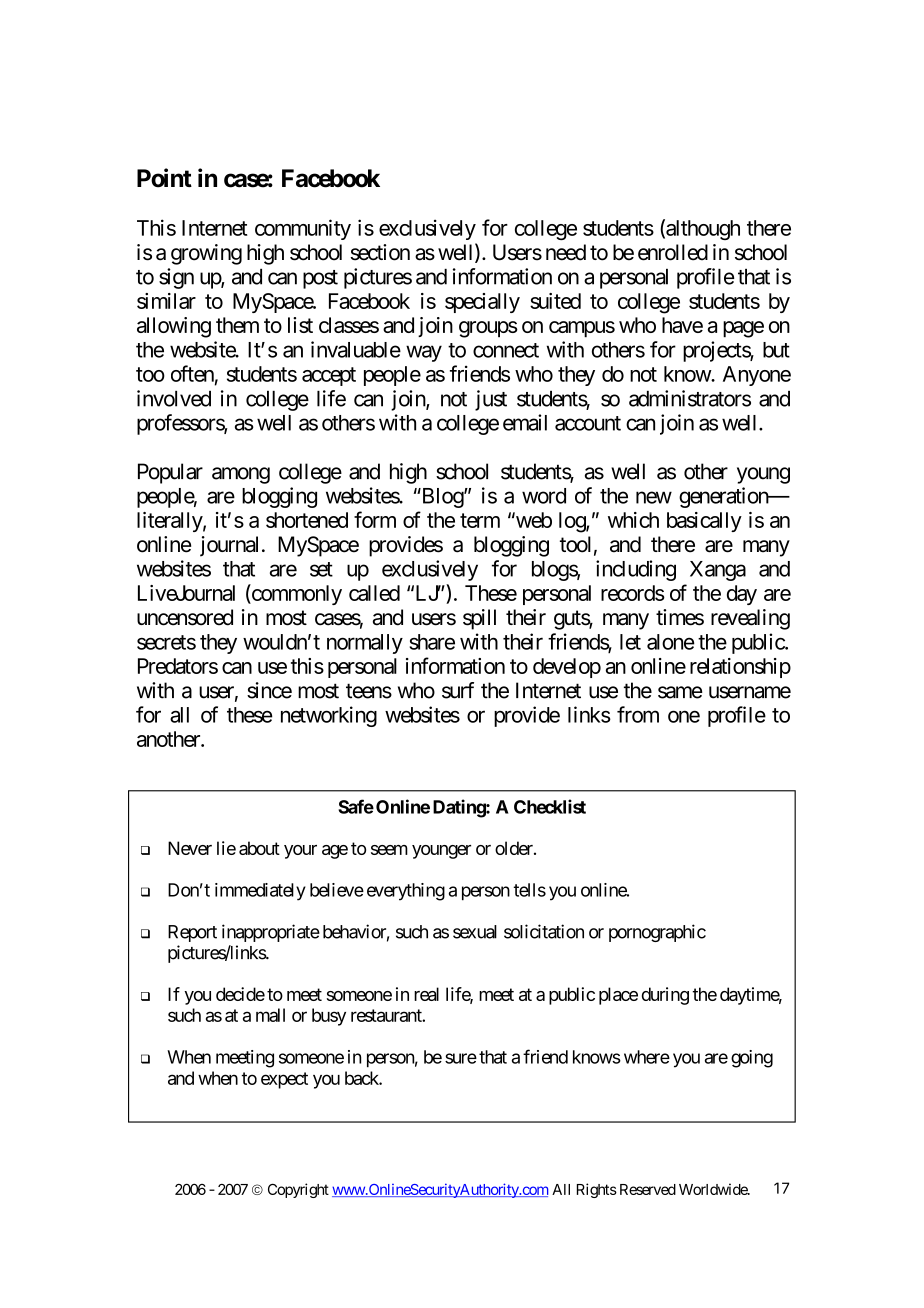 The height and width of the screenshot is (1308, 924). I want to click on among, so click(241, 475).
